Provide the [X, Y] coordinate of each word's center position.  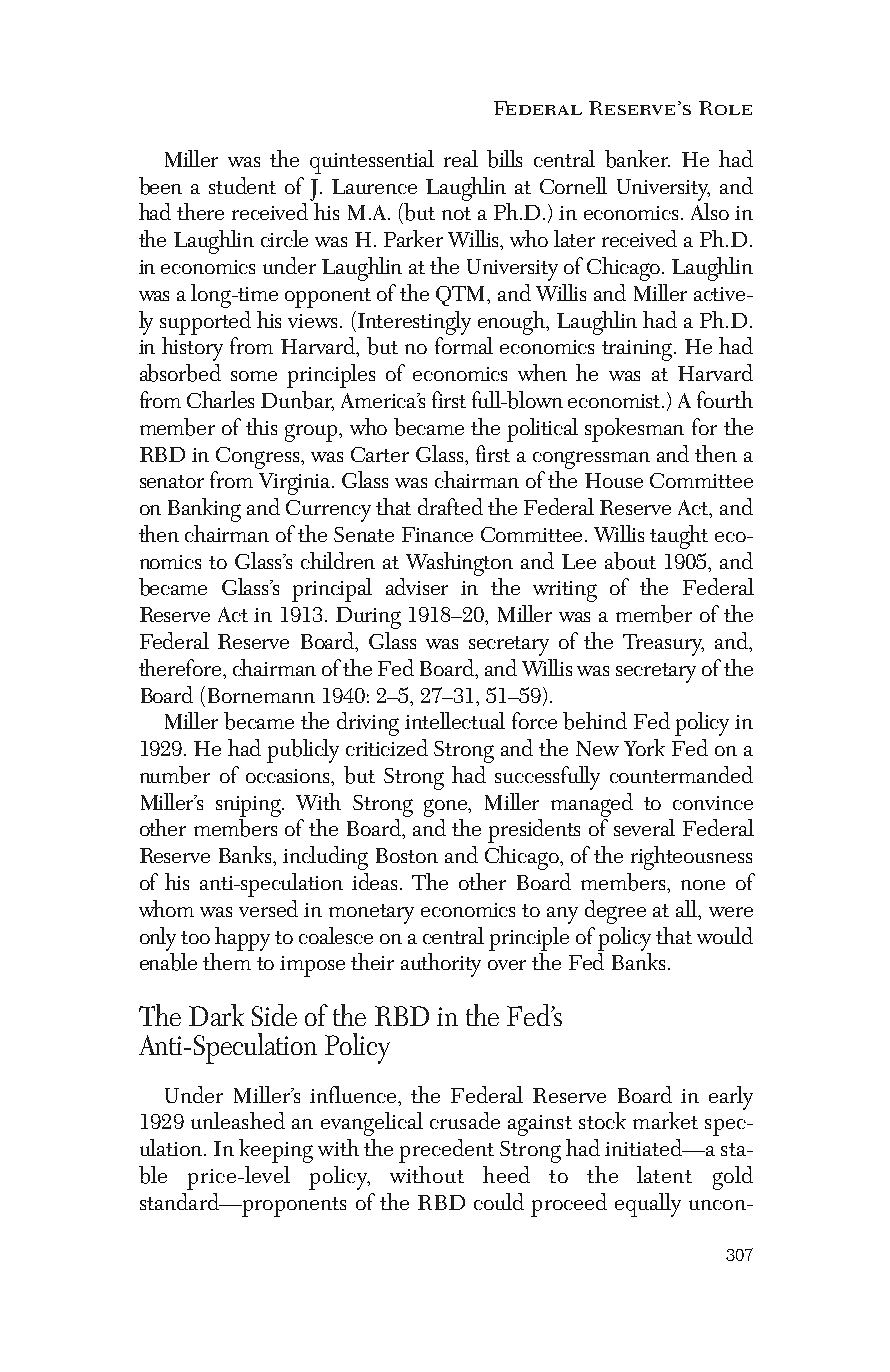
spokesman [634, 430]
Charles [220, 399]
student [242, 185]
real [461, 158]
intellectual [455, 720]
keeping [276, 1151]
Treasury [663, 645]
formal [464, 345]
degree [615, 912]
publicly [303, 751]
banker [637, 159]
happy [242, 939]
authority [441, 965]
